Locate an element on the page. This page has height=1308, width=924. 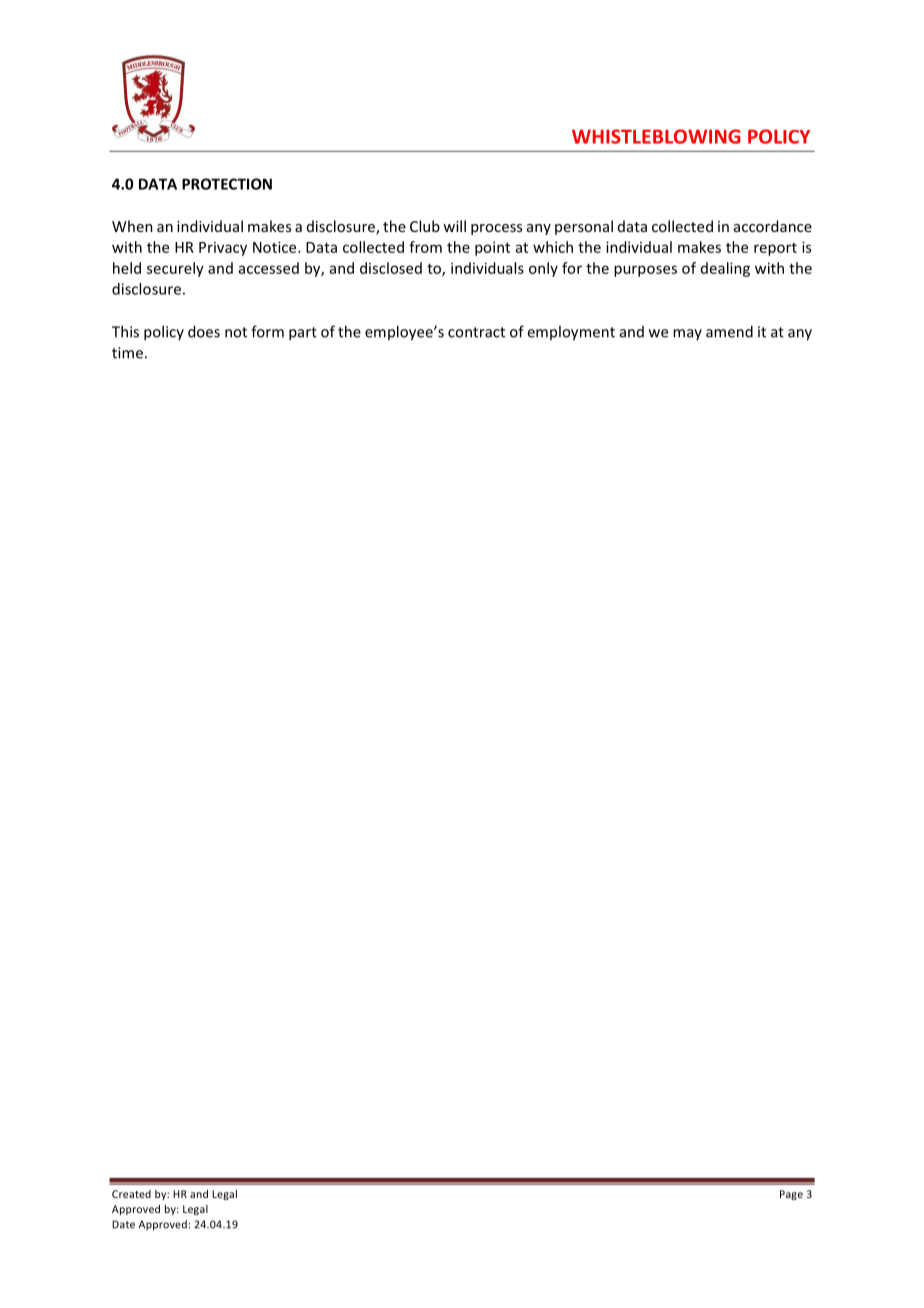
contract is located at coordinates (476, 332).
